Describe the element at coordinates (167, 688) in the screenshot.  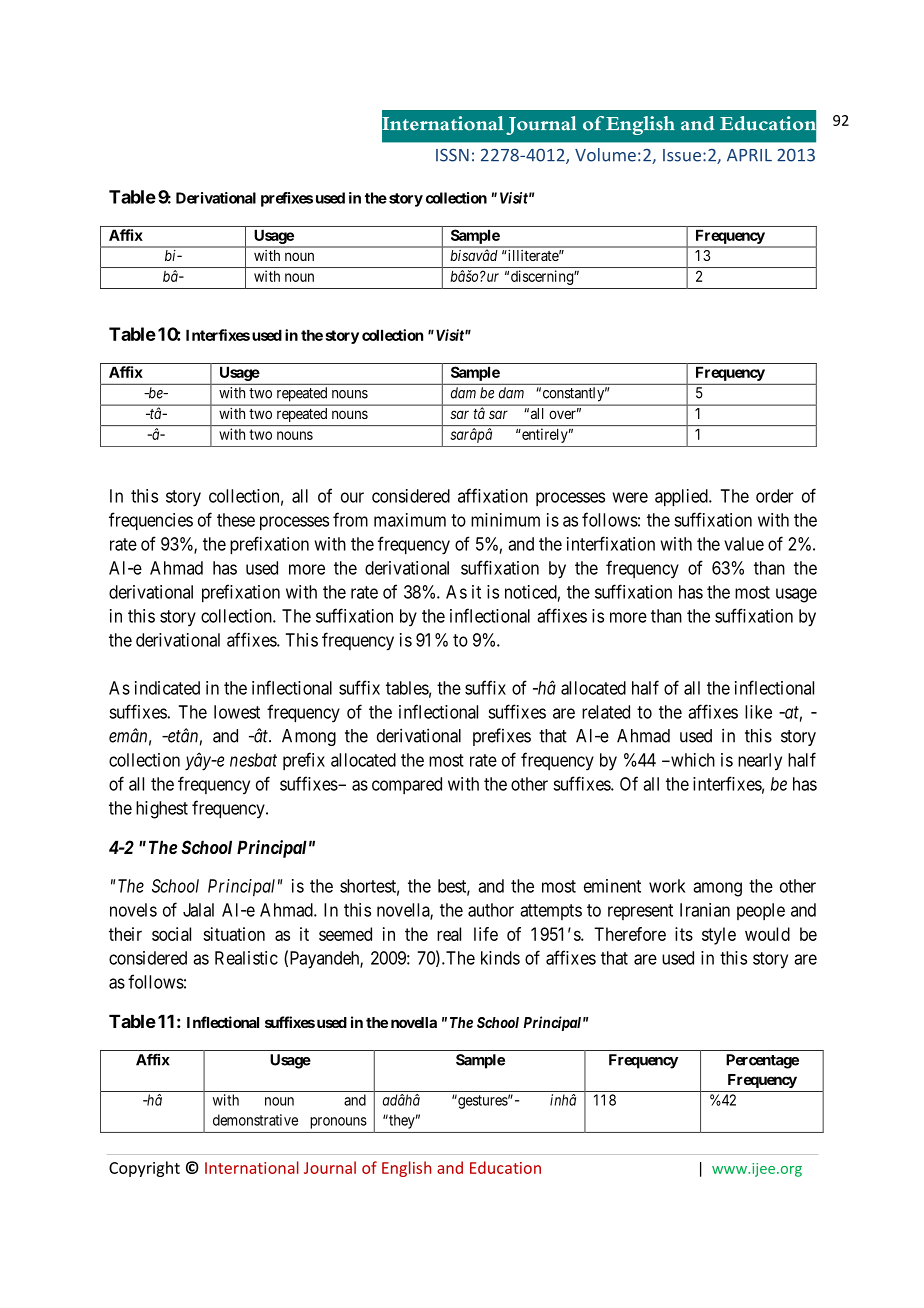
I see `indicated` at that location.
